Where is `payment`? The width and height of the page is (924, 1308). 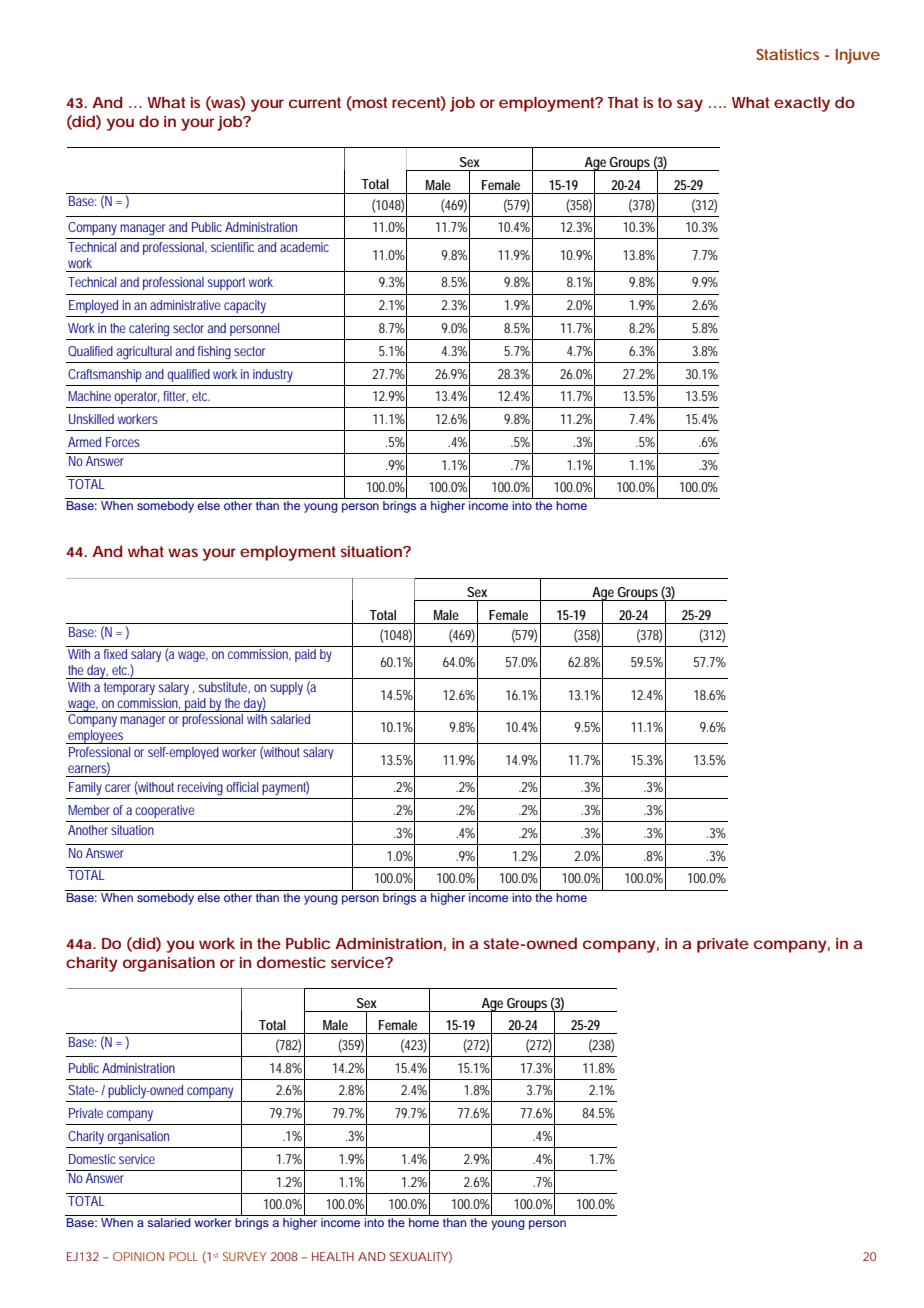
payment is located at coordinates (285, 788).
